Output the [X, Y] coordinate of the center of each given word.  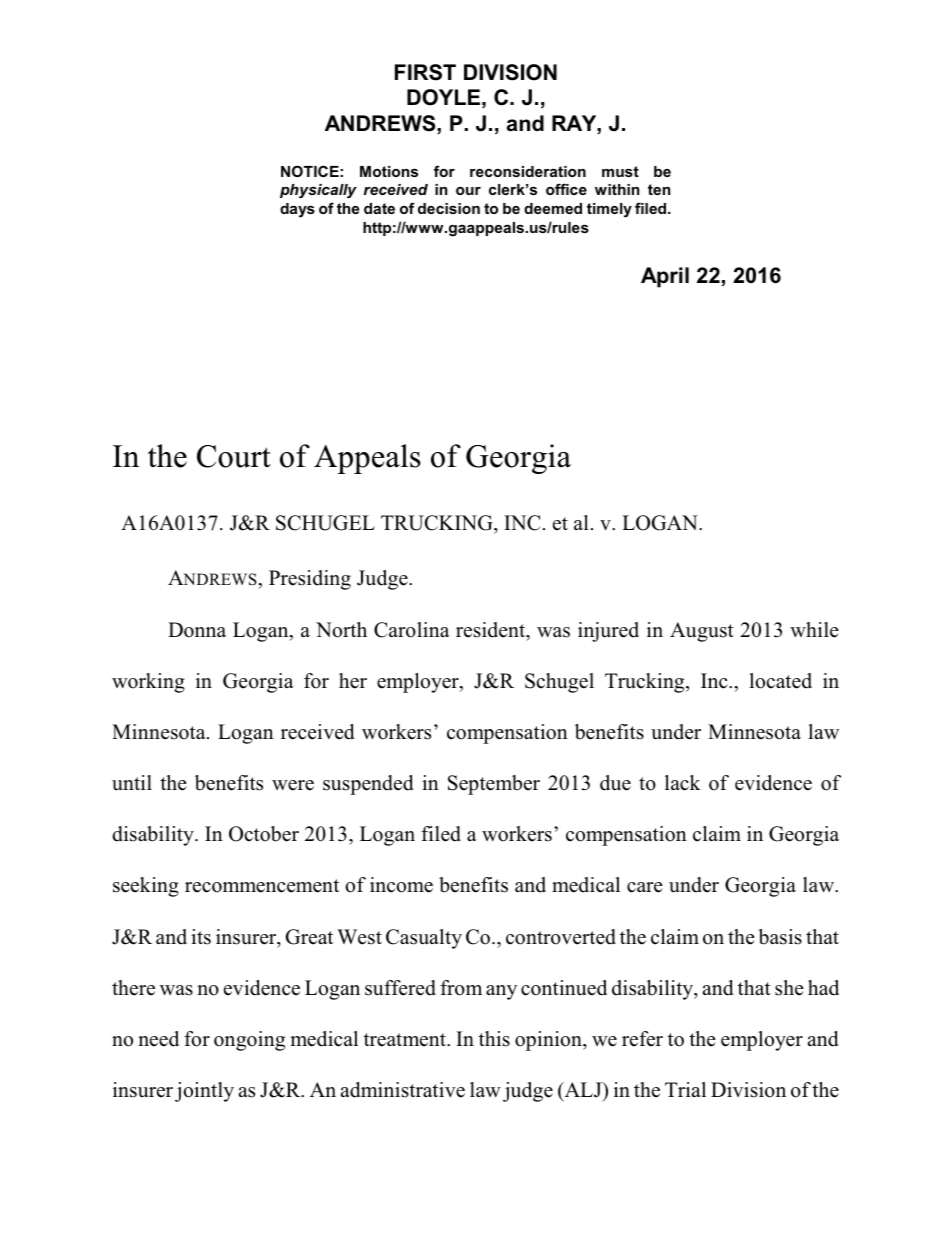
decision [449, 208]
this [494, 1039]
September [494, 785]
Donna [197, 630]
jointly [204, 1092]
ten [659, 189]
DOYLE [443, 97]
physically [318, 191]
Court [234, 456]
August [702, 632]
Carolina [412, 630]
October [264, 834]
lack [683, 783]
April [665, 277]
